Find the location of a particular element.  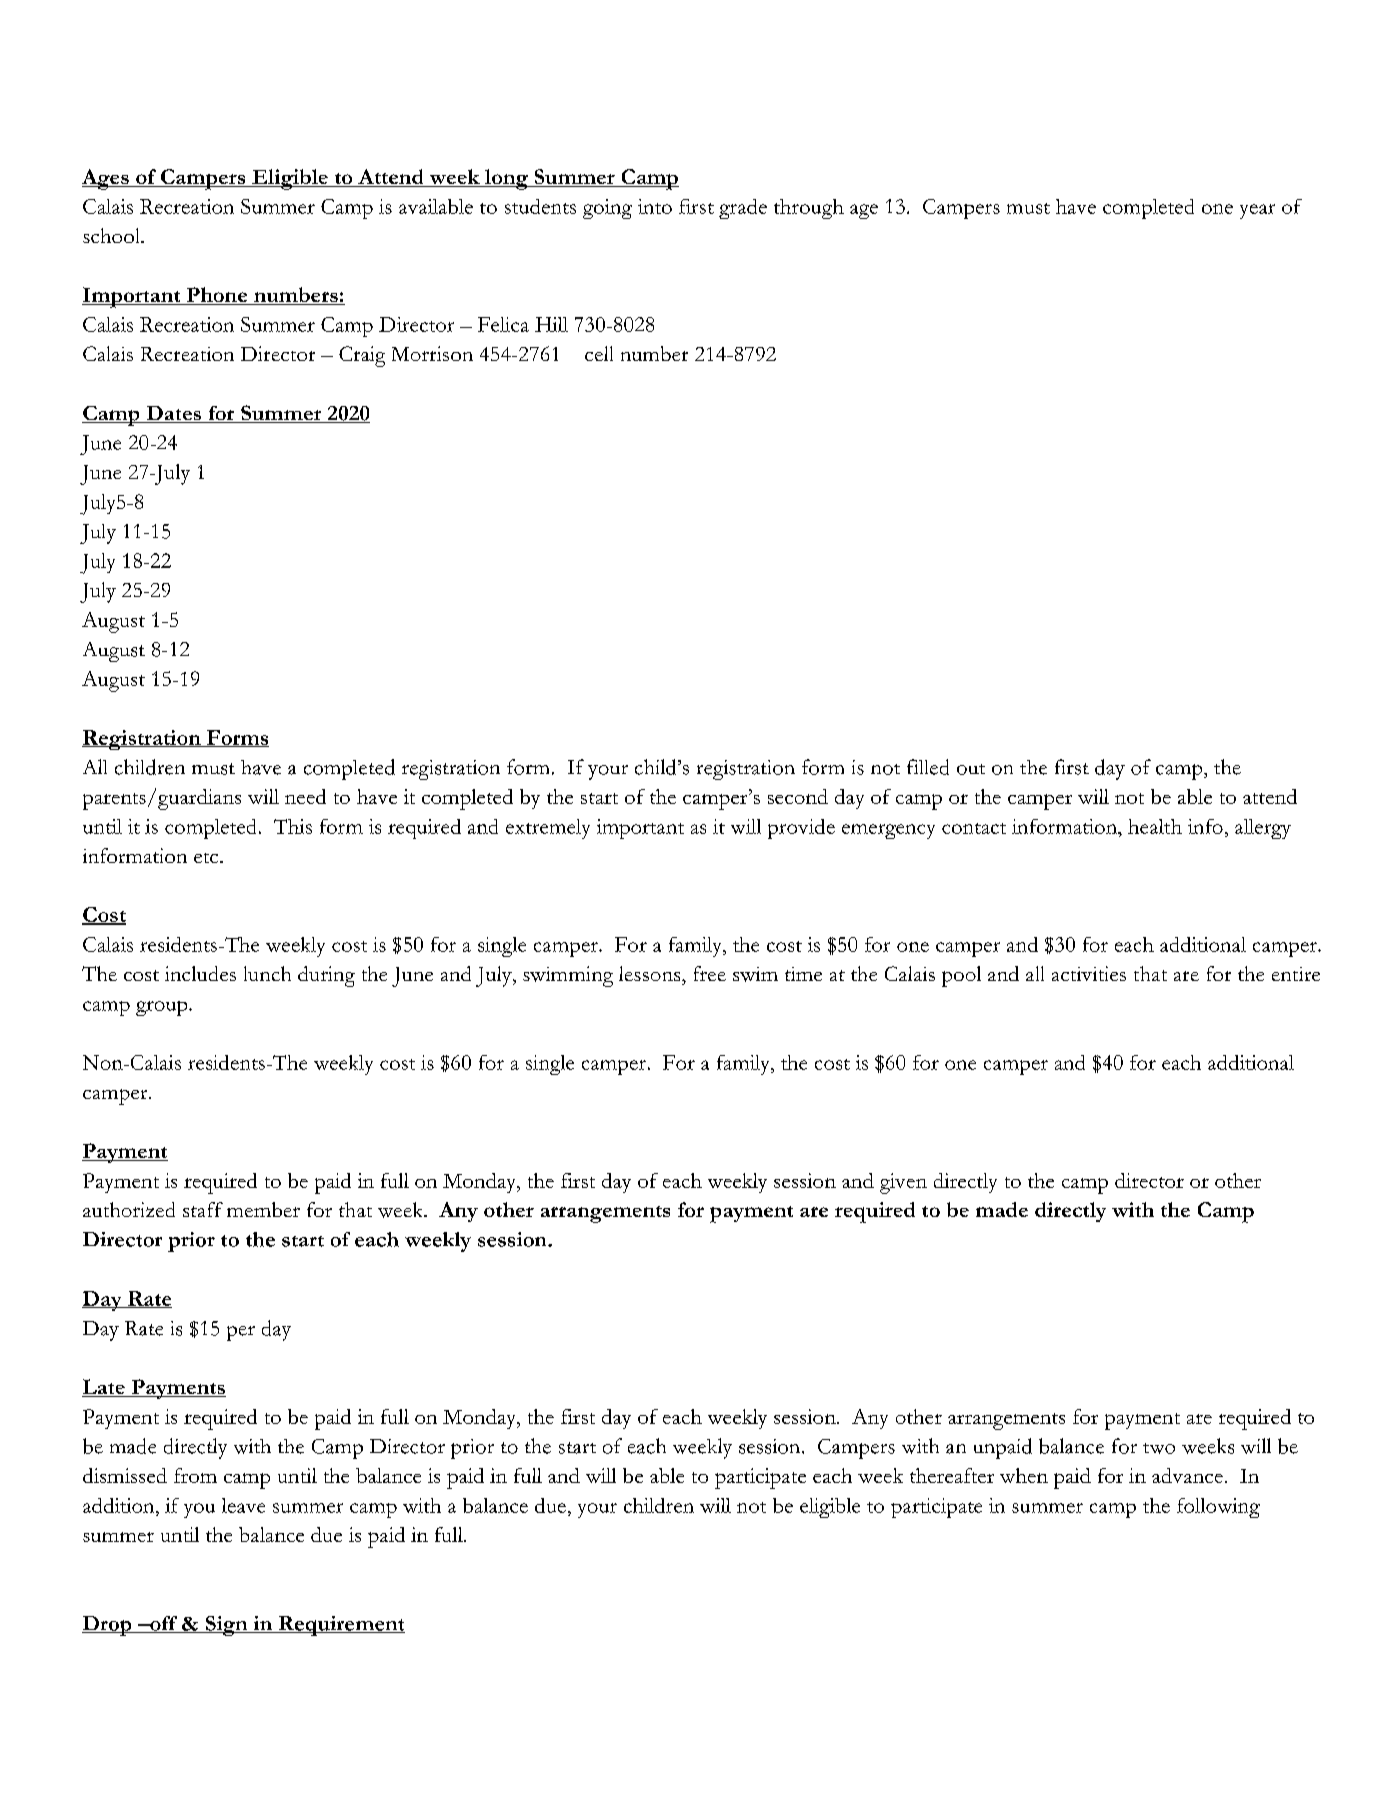

second is located at coordinates (798, 796).
